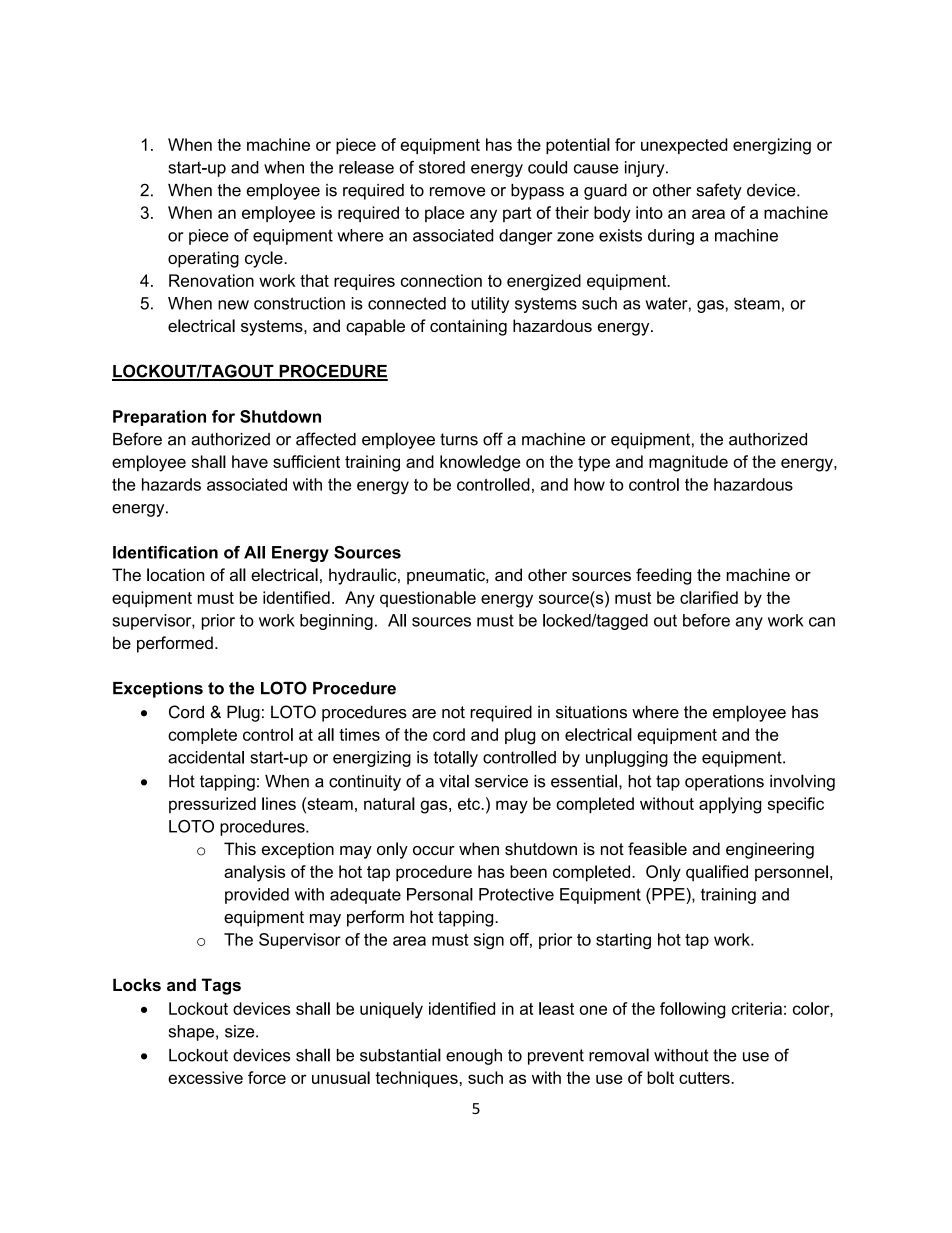  What do you see at coordinates (159, 418) in the screenshot?
I see `Preparation` at bounding box center [159, 418].
